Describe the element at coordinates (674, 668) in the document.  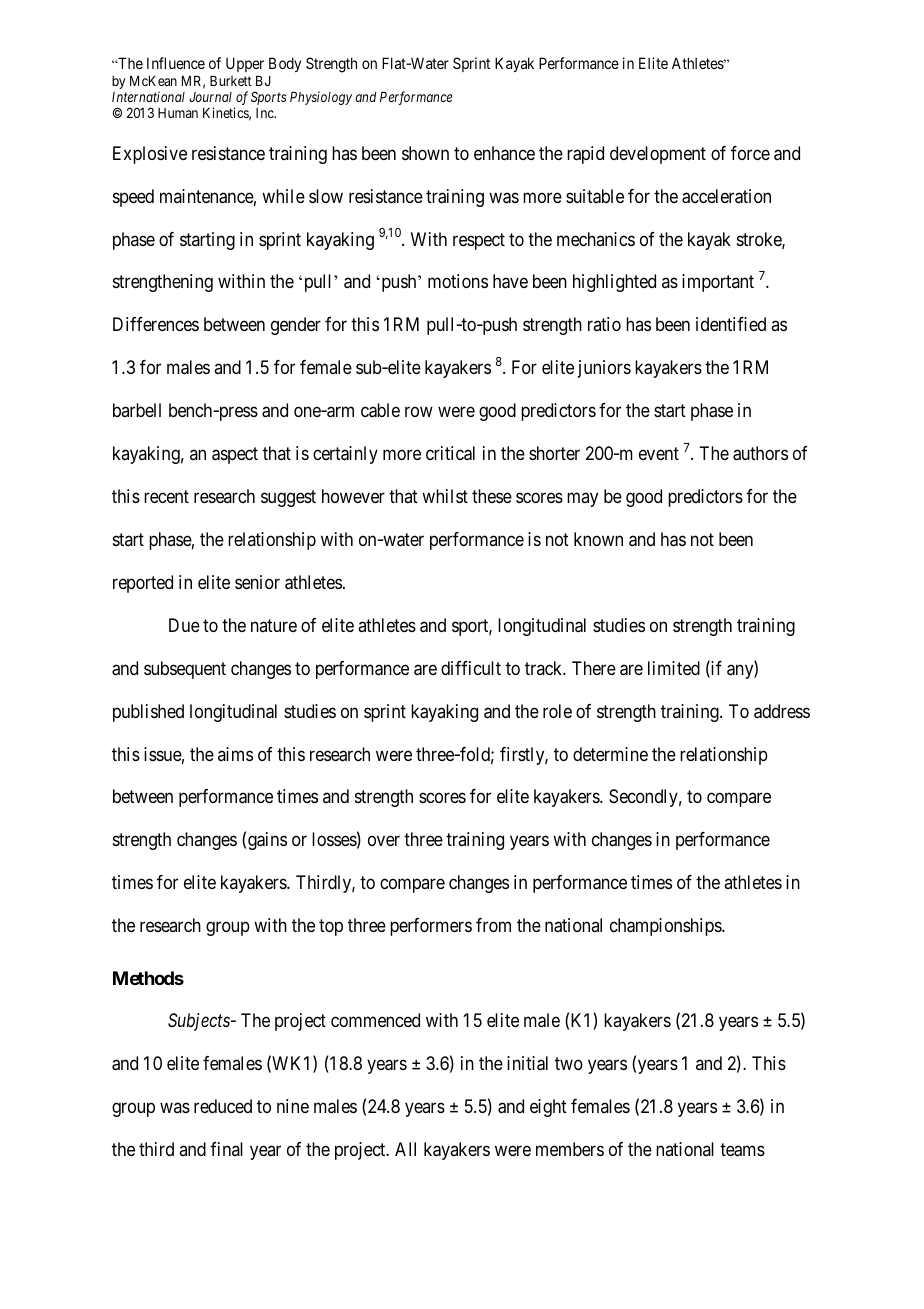
I see `limited` at that location.
